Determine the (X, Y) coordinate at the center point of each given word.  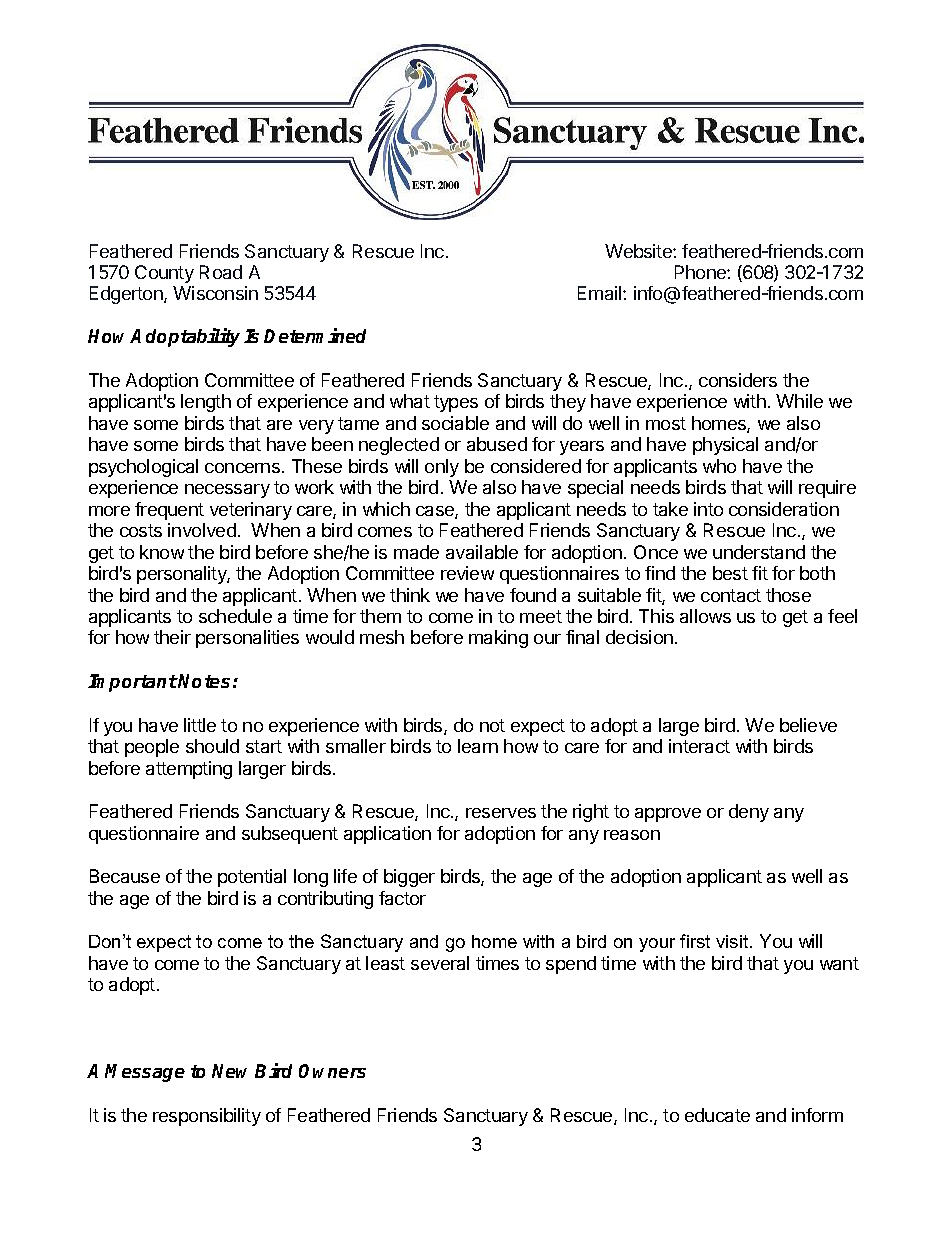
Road (221, 272)
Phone (701, 272)
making (498, 639)
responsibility (207, 1117)
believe (808, 725)
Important (133, 683)
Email (601, 293)
